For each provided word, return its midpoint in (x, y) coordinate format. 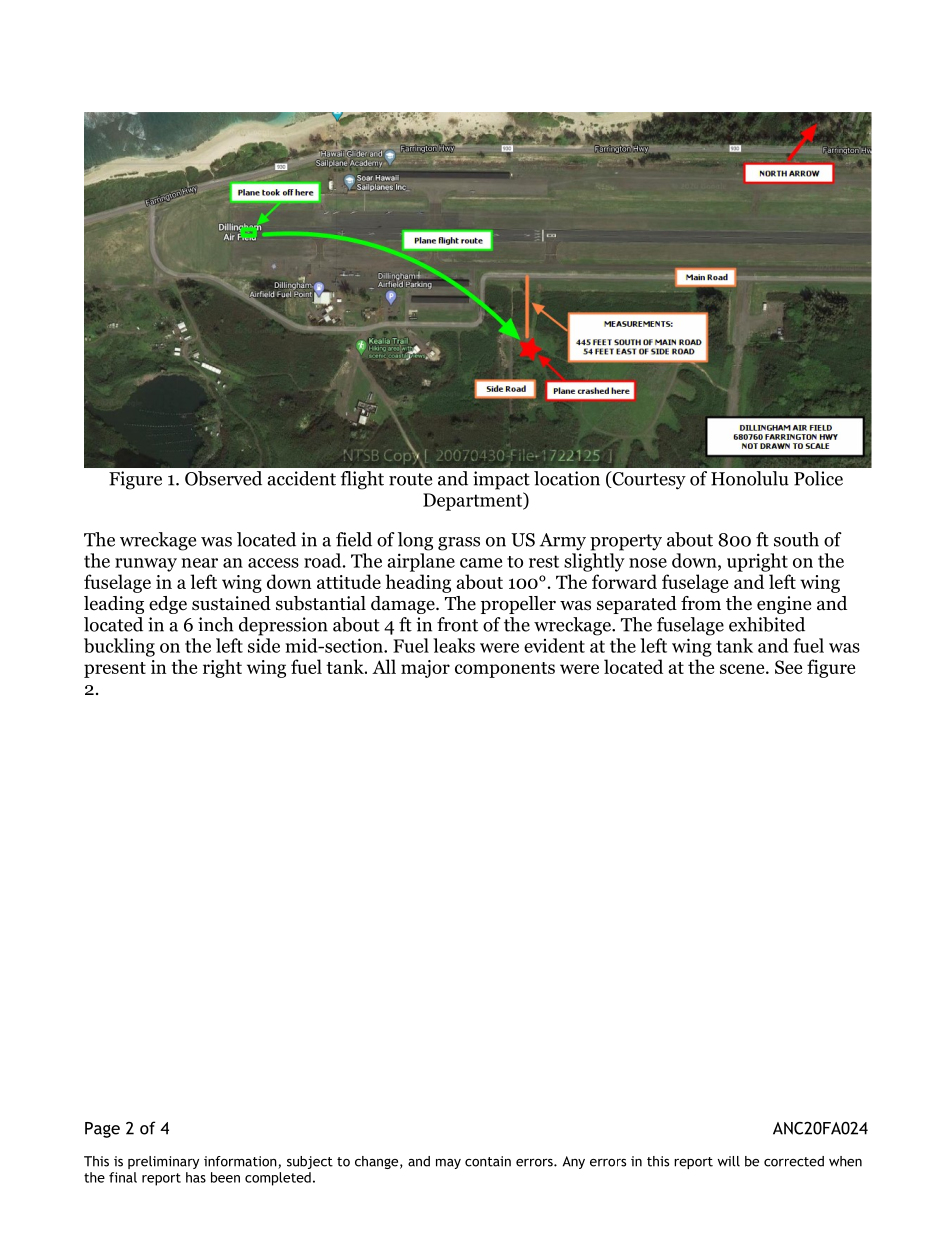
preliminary (163, 1162)
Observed (223, 478)
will (729, 1161)
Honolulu (750, 478)
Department (474, 501)
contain (488, 1161)
